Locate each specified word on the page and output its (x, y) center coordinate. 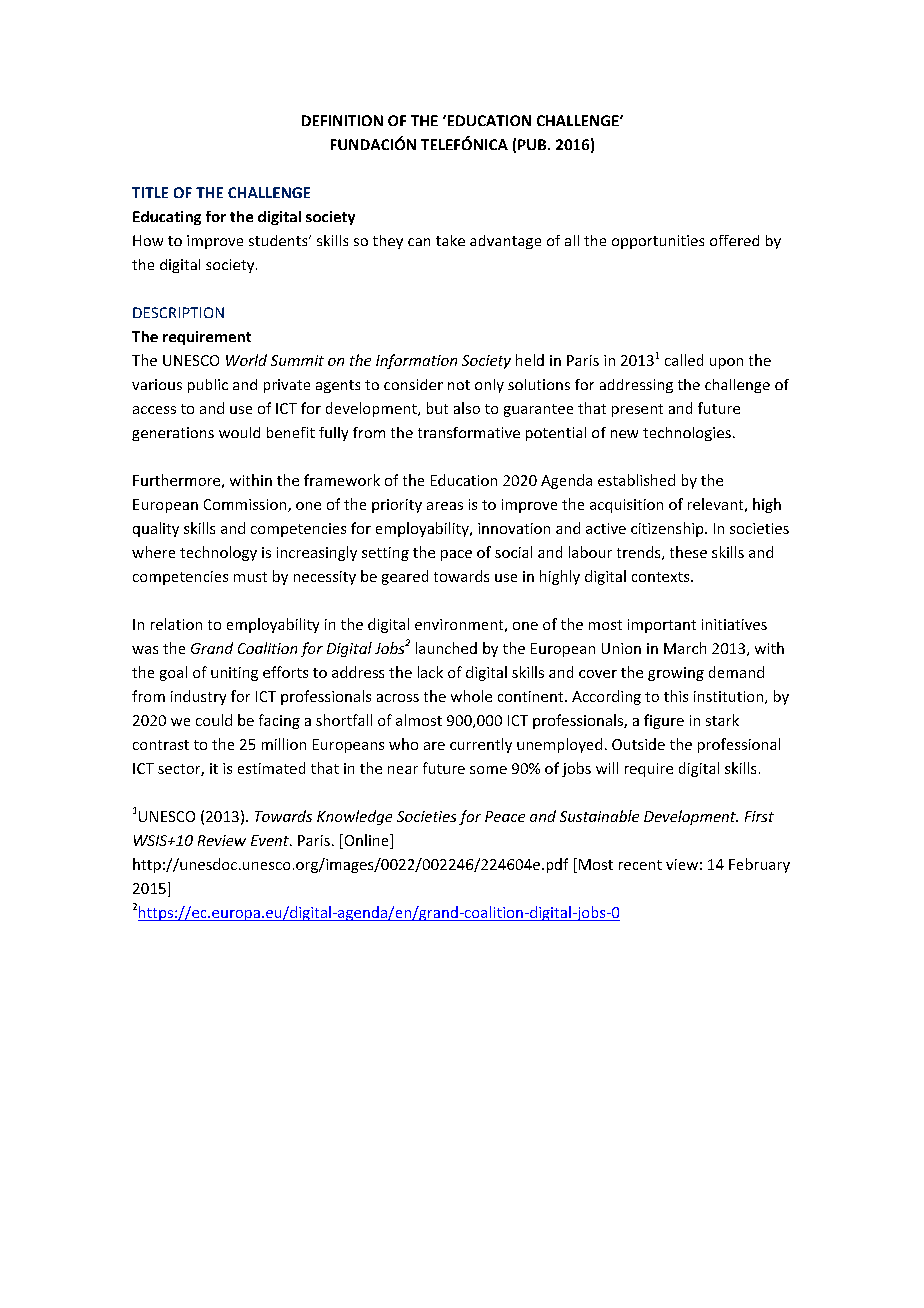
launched (446, 648)
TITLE (150, 192)
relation (176, 624)
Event (271, 840)
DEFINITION (342, 120)
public (208, 386)
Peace (505, 816)
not (459, 385)
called (684, 360)
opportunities (658, 242)
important (662, 626)
